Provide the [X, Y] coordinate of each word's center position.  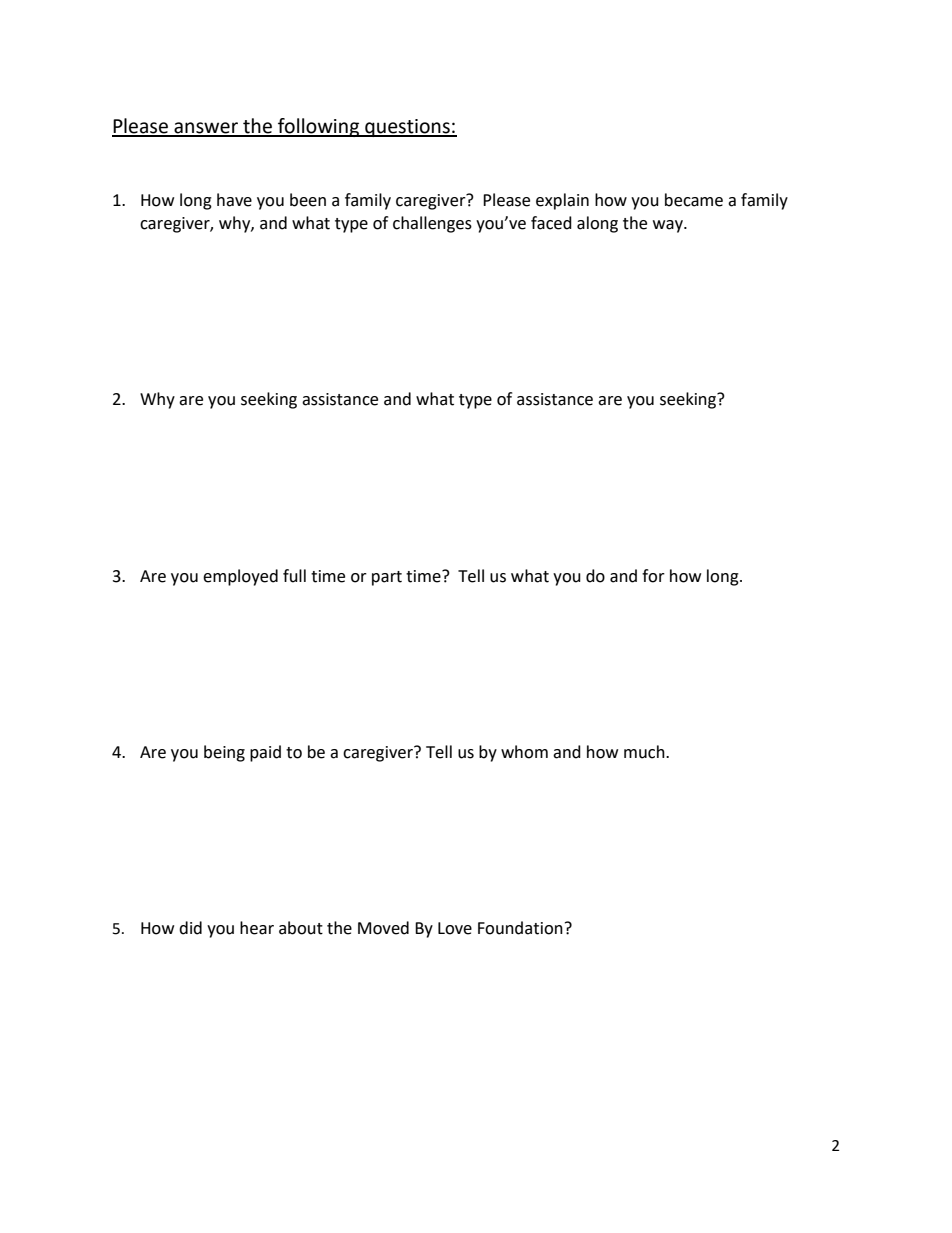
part [387, 578]
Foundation [520, 928]
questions [407, 128]
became [694, 200]
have [234, 200]
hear [257, 928]
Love [455, 928]
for [653, 576]
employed [240, 577]
